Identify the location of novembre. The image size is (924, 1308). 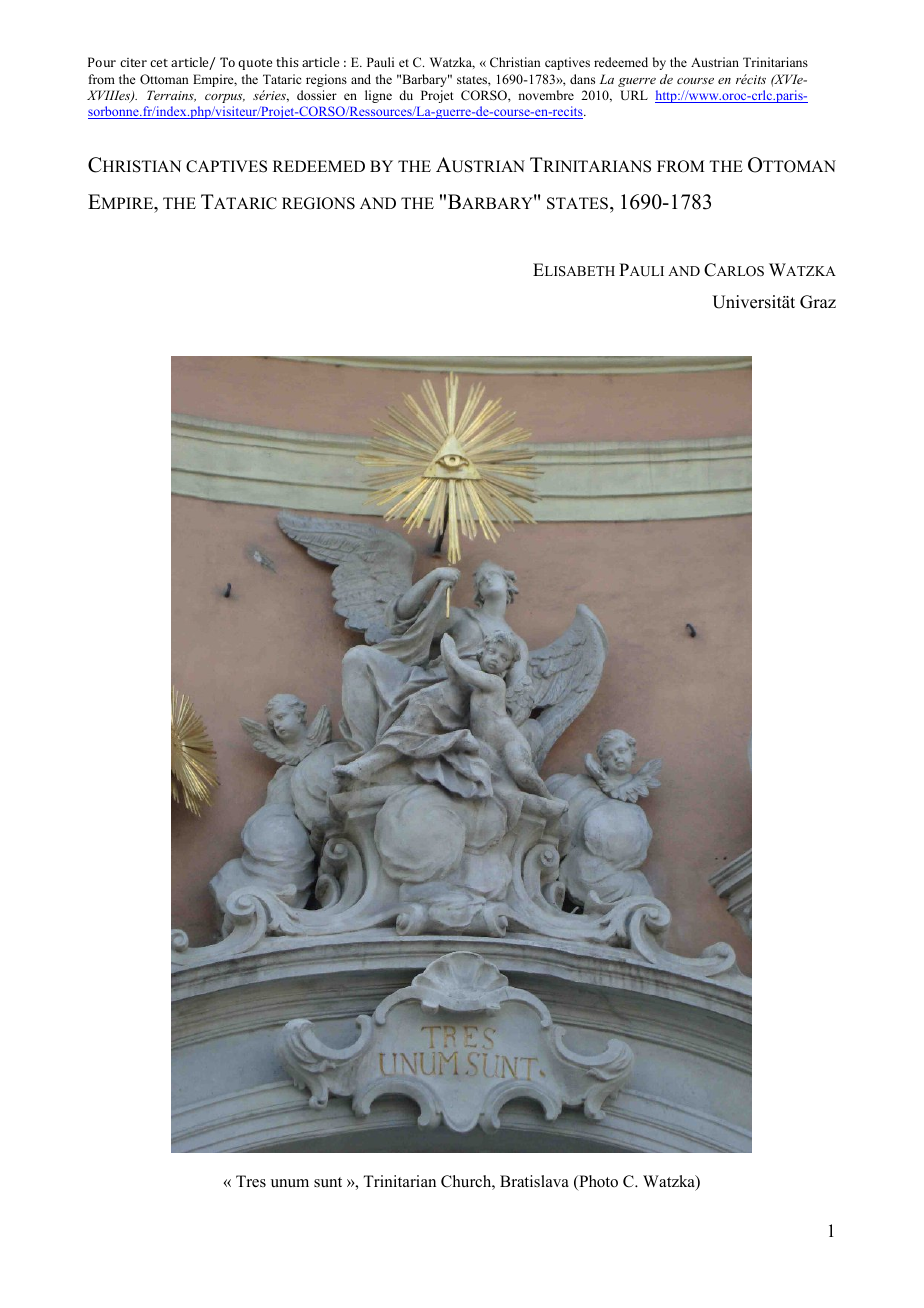
(546, 95).
